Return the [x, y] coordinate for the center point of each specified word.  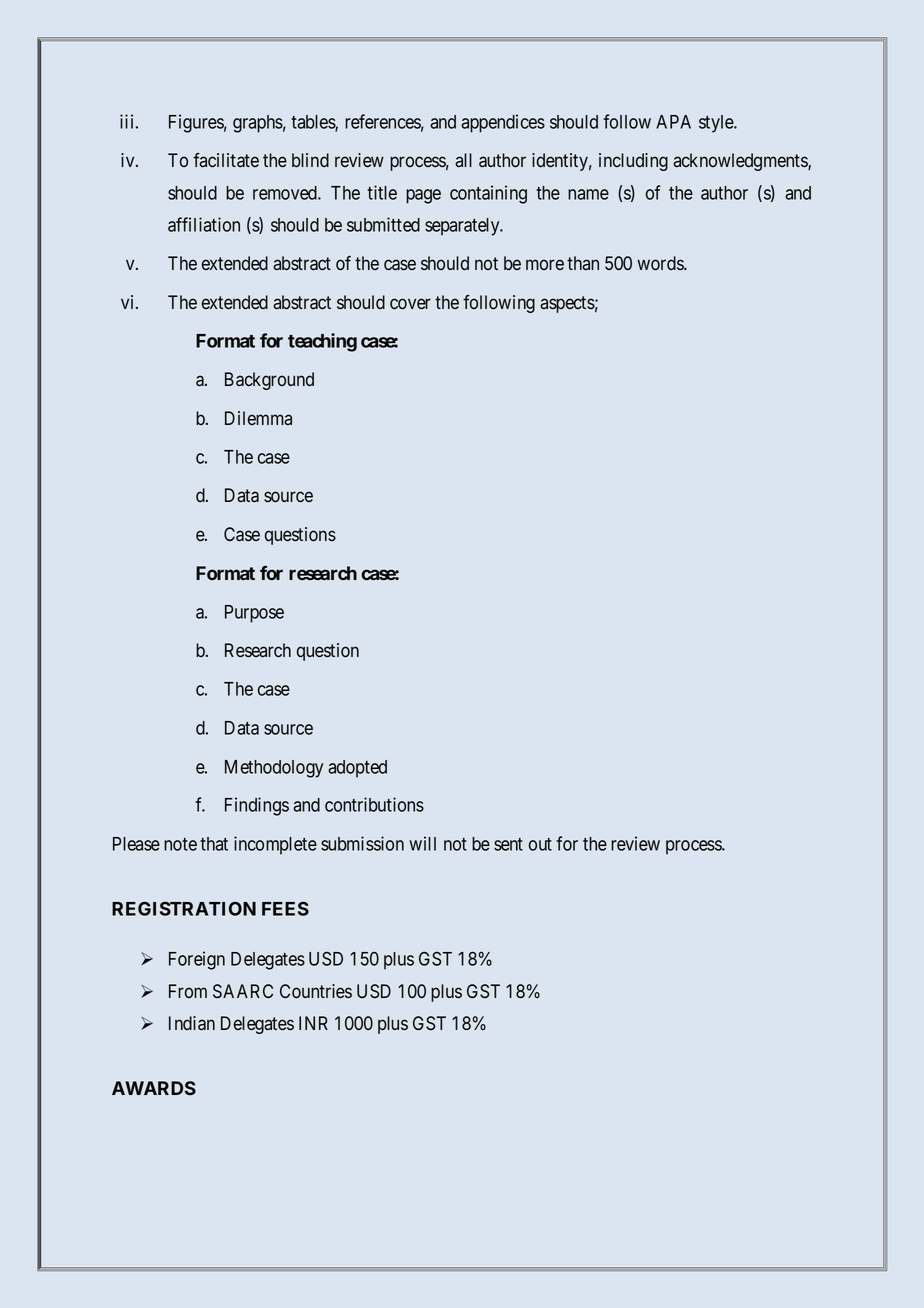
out [540, 844]
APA [673, 122]
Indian [192, 1023]
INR [313, 1023]
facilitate [226, 160]
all [463, 160]
